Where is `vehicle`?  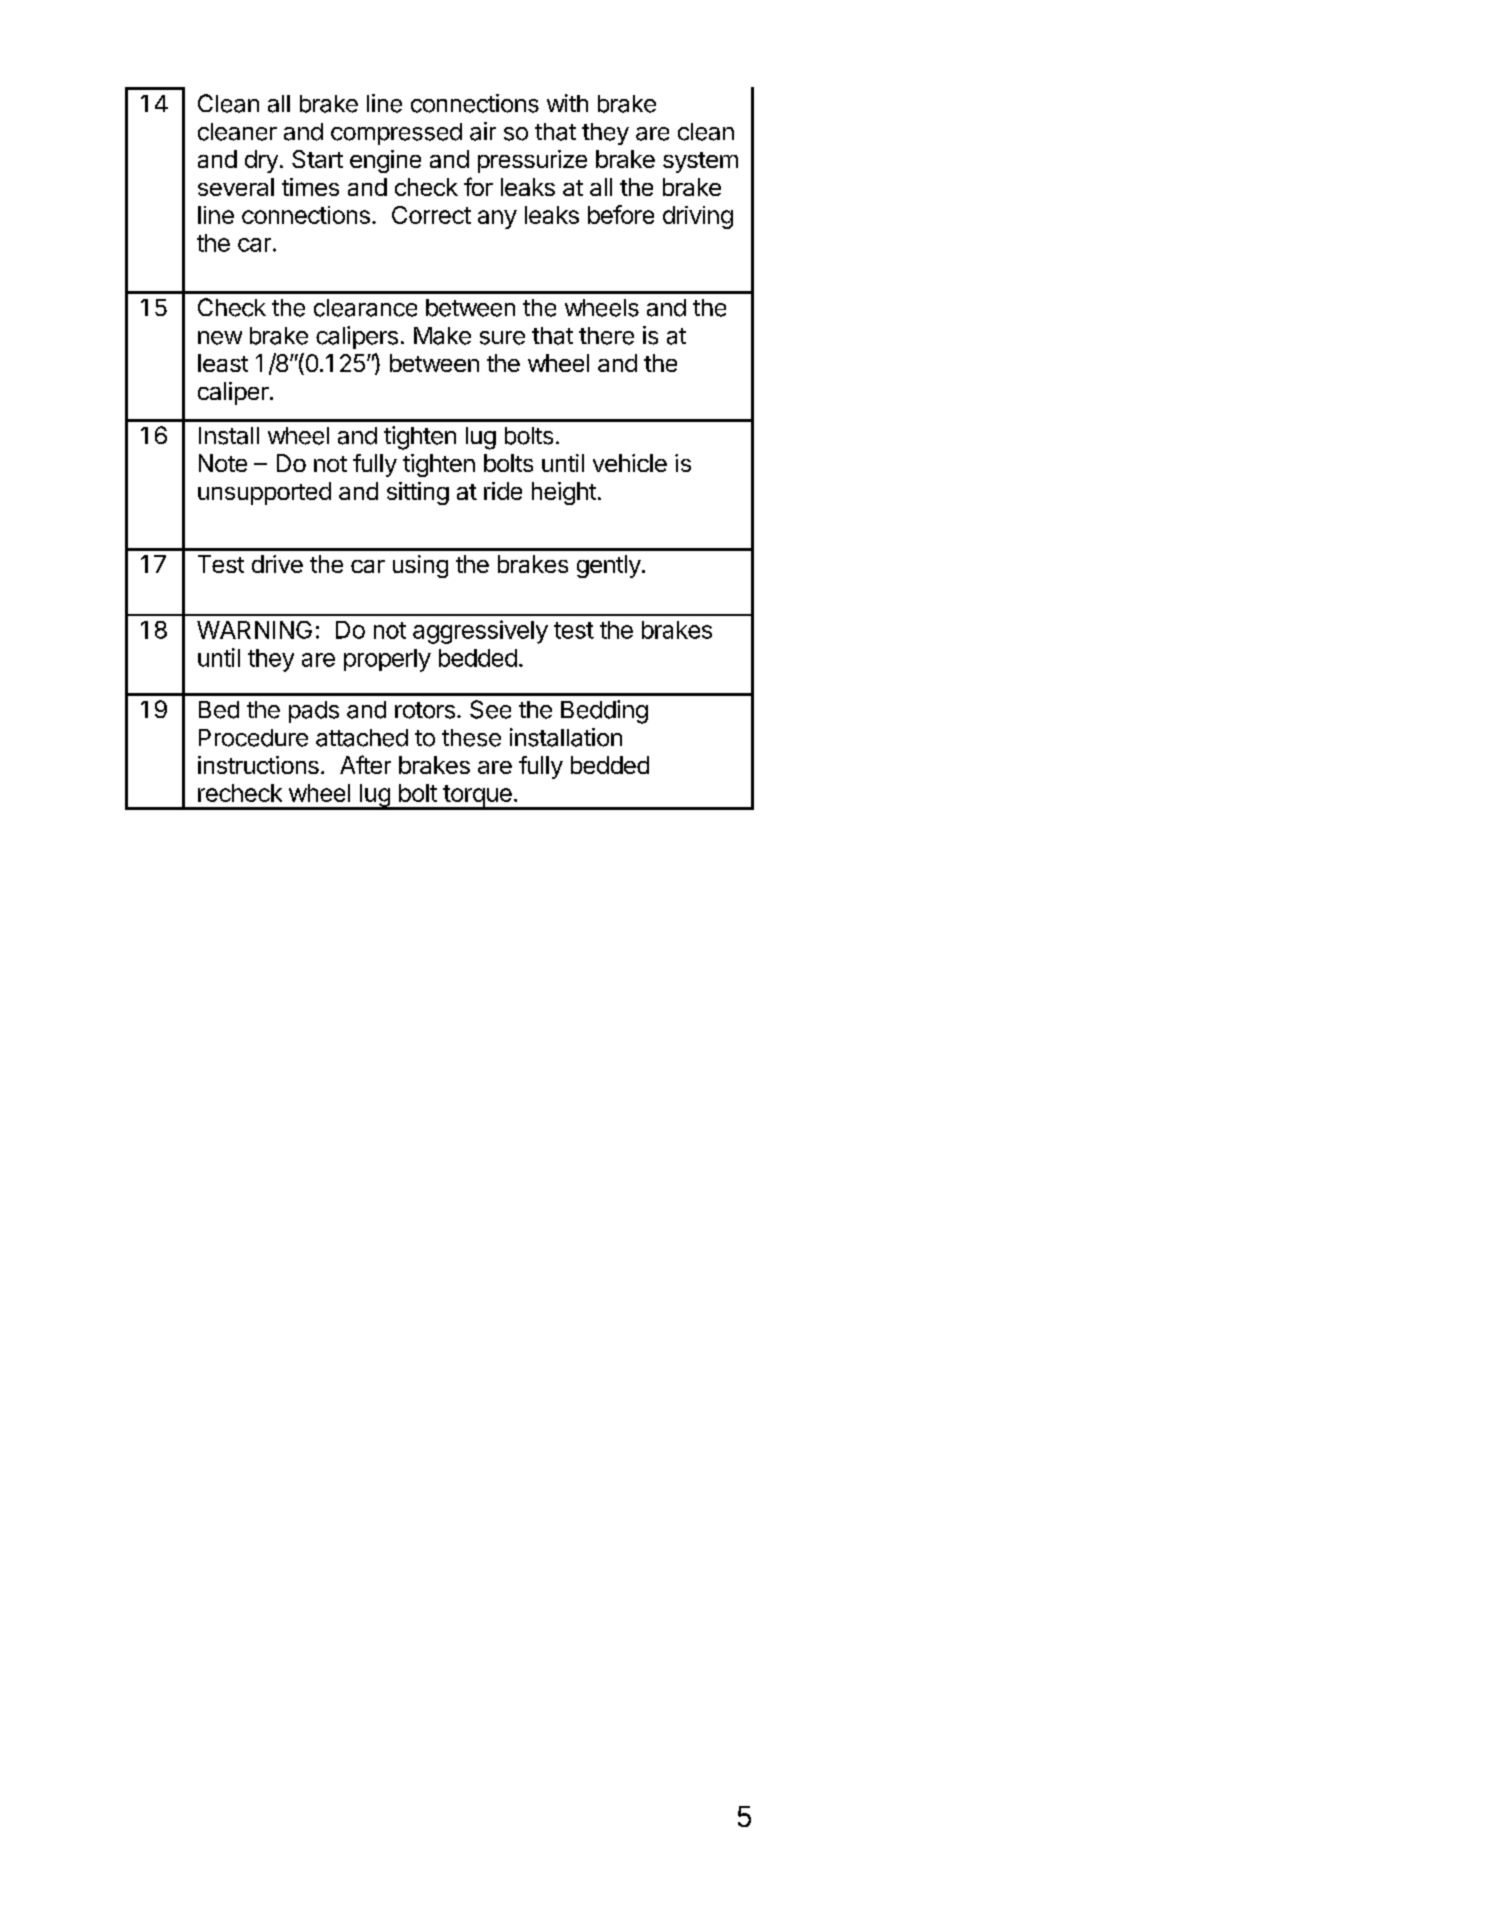
vehicle is located at coordinates (630, 463).
